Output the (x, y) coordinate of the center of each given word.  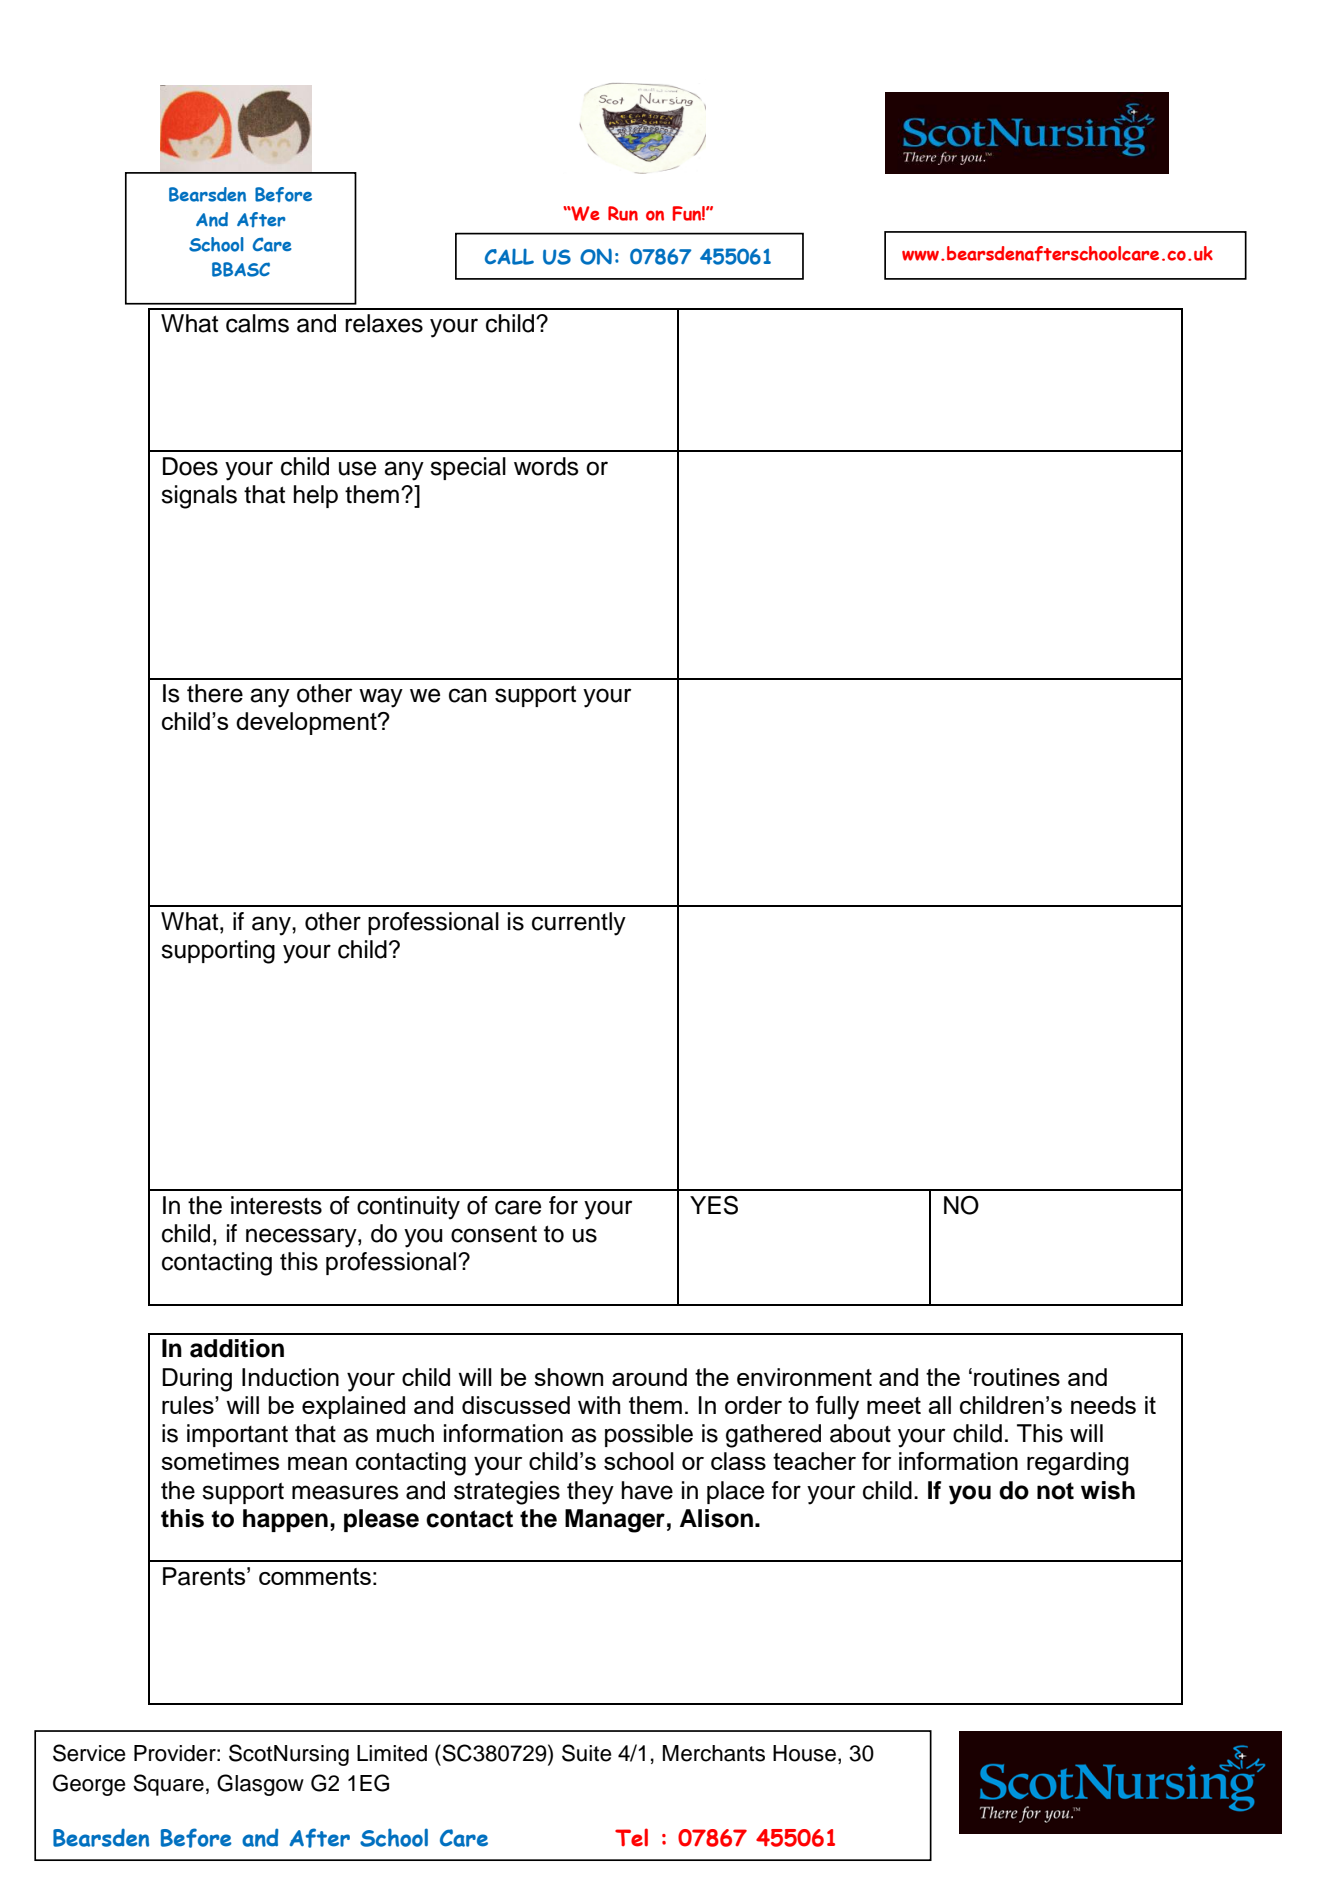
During (197, 1380)
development (307, 723)
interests (276, 1205)
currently (579, 924)
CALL (509, 257)
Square (168, 1785)
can (468, 695)
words (546, 466)
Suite (587, 1753)
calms (257, 323)
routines (1017, 1377)
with (599, 1405)
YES (714, 1205)
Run (623, 213)
